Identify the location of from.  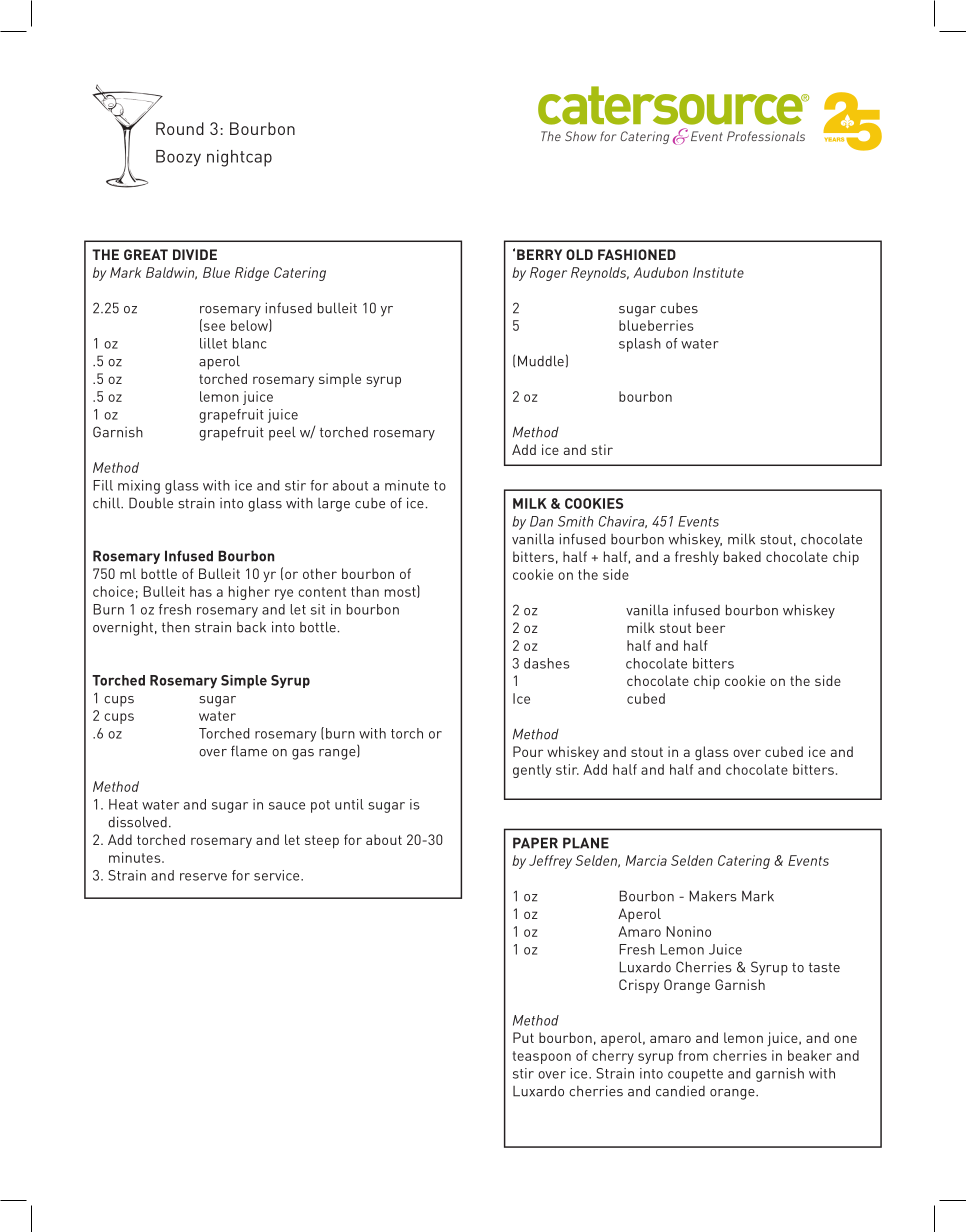
(693, 1055).
